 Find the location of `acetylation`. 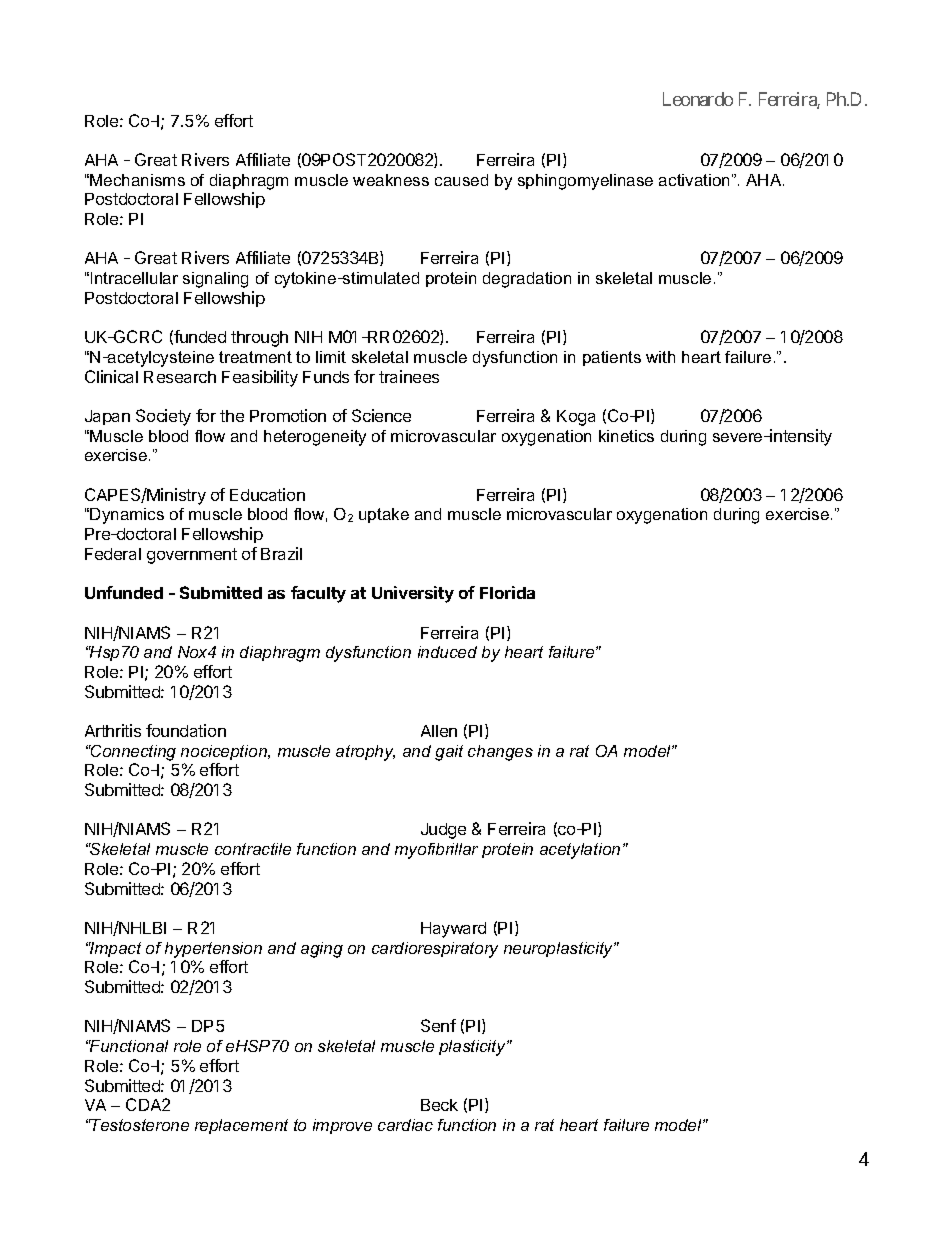

acetylation is located at coordinates (580, 851).
